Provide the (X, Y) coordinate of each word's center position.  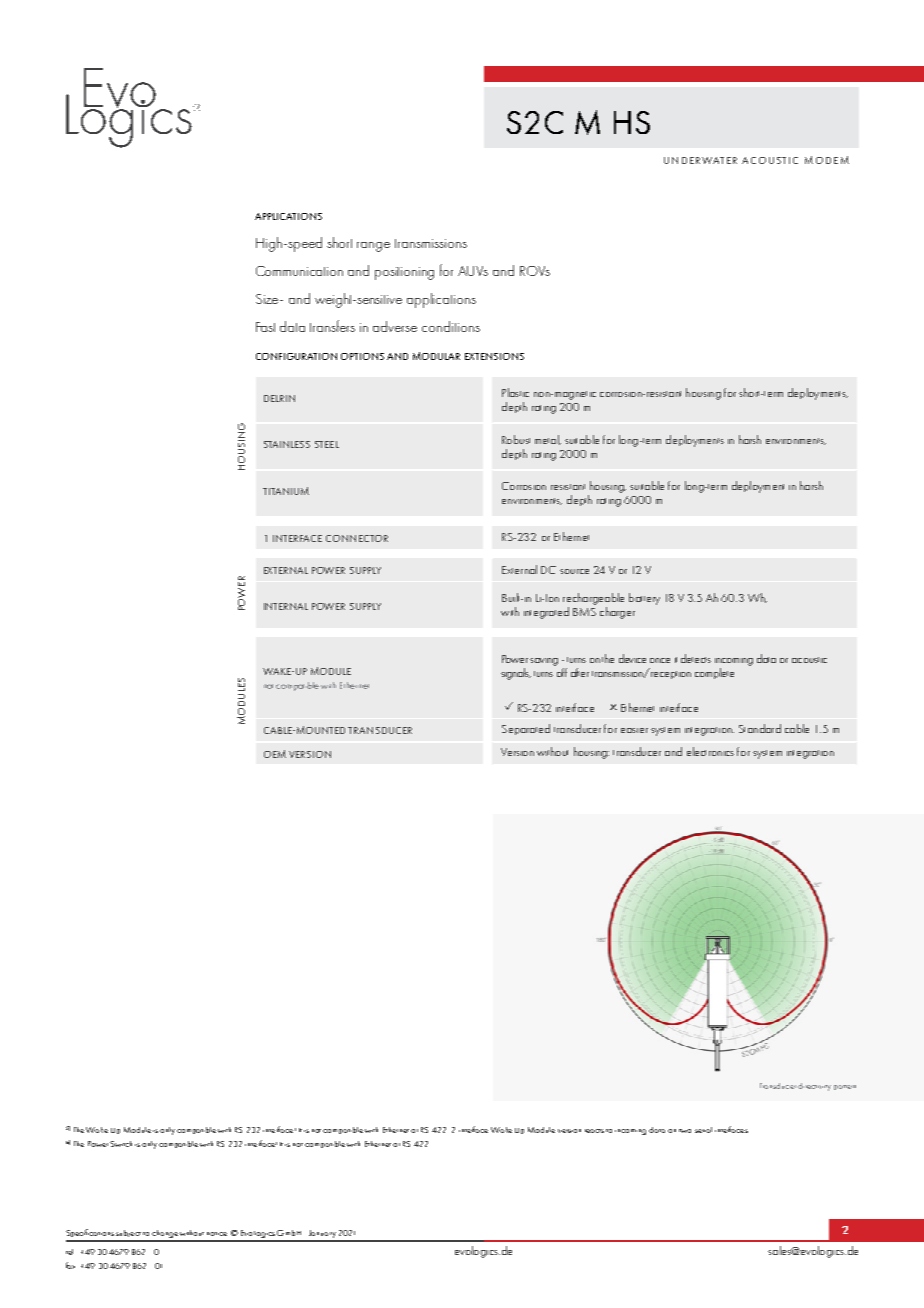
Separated (526, 729)
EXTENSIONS (494, 356)
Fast (265, 327)
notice (217, 1234)
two (685, 1131)
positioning (404, 273)
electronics (710, 751)
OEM (275, 754)
